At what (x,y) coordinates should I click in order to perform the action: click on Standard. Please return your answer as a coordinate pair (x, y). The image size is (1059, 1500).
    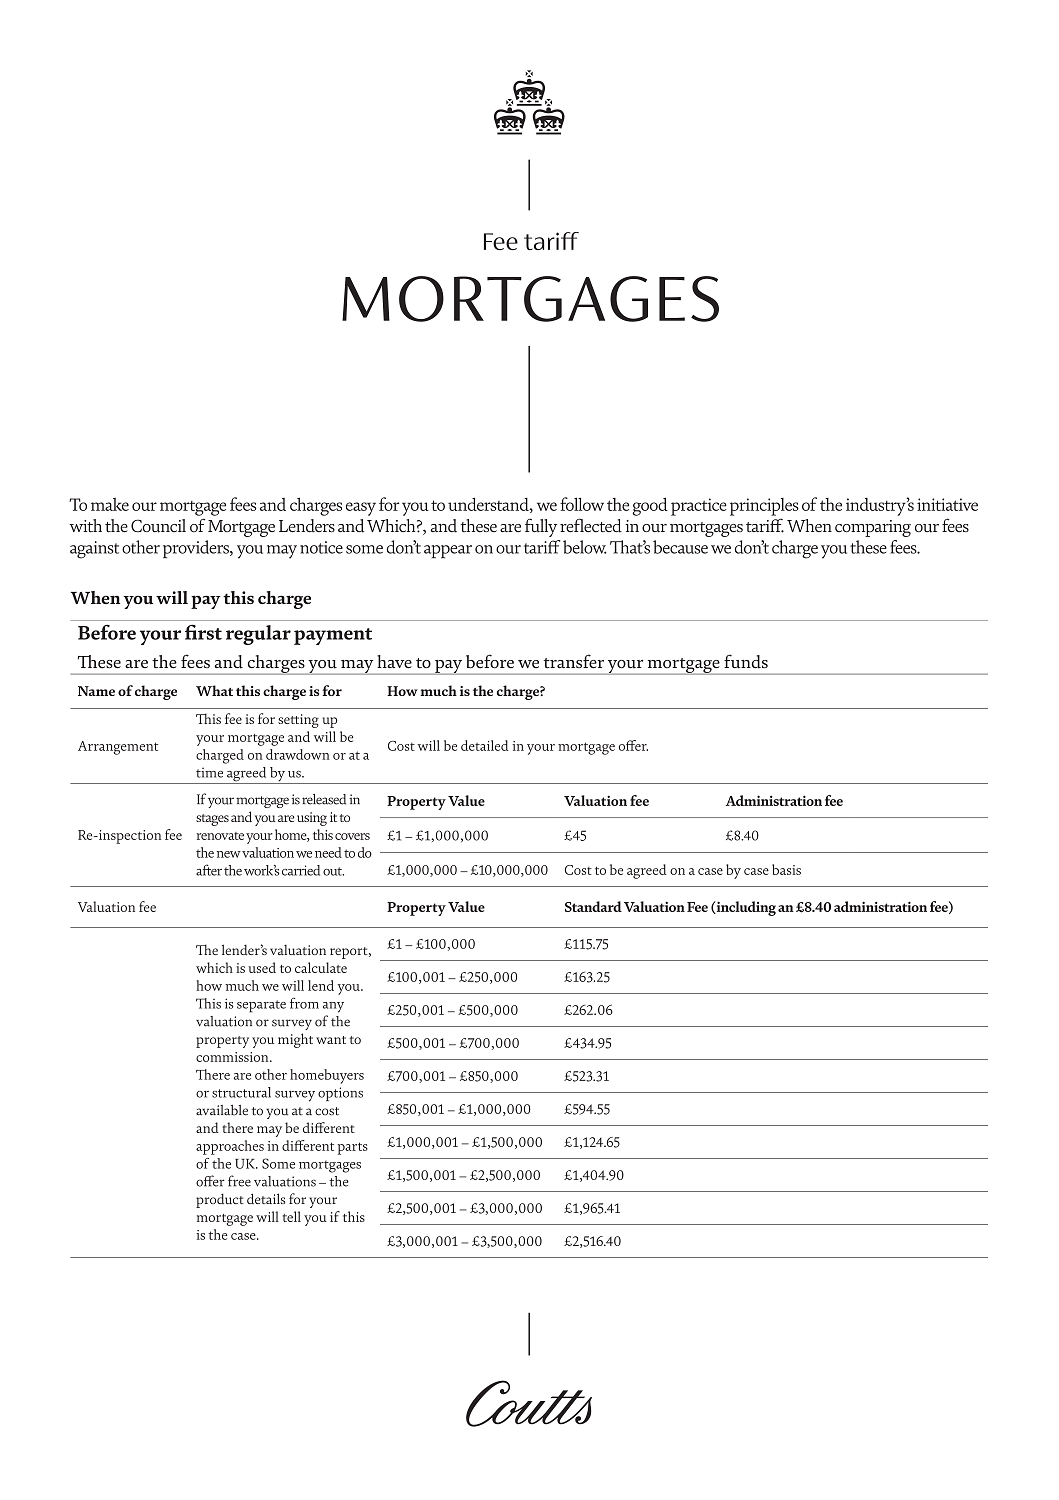
    Looking at the image, I should click on (593, 906).
